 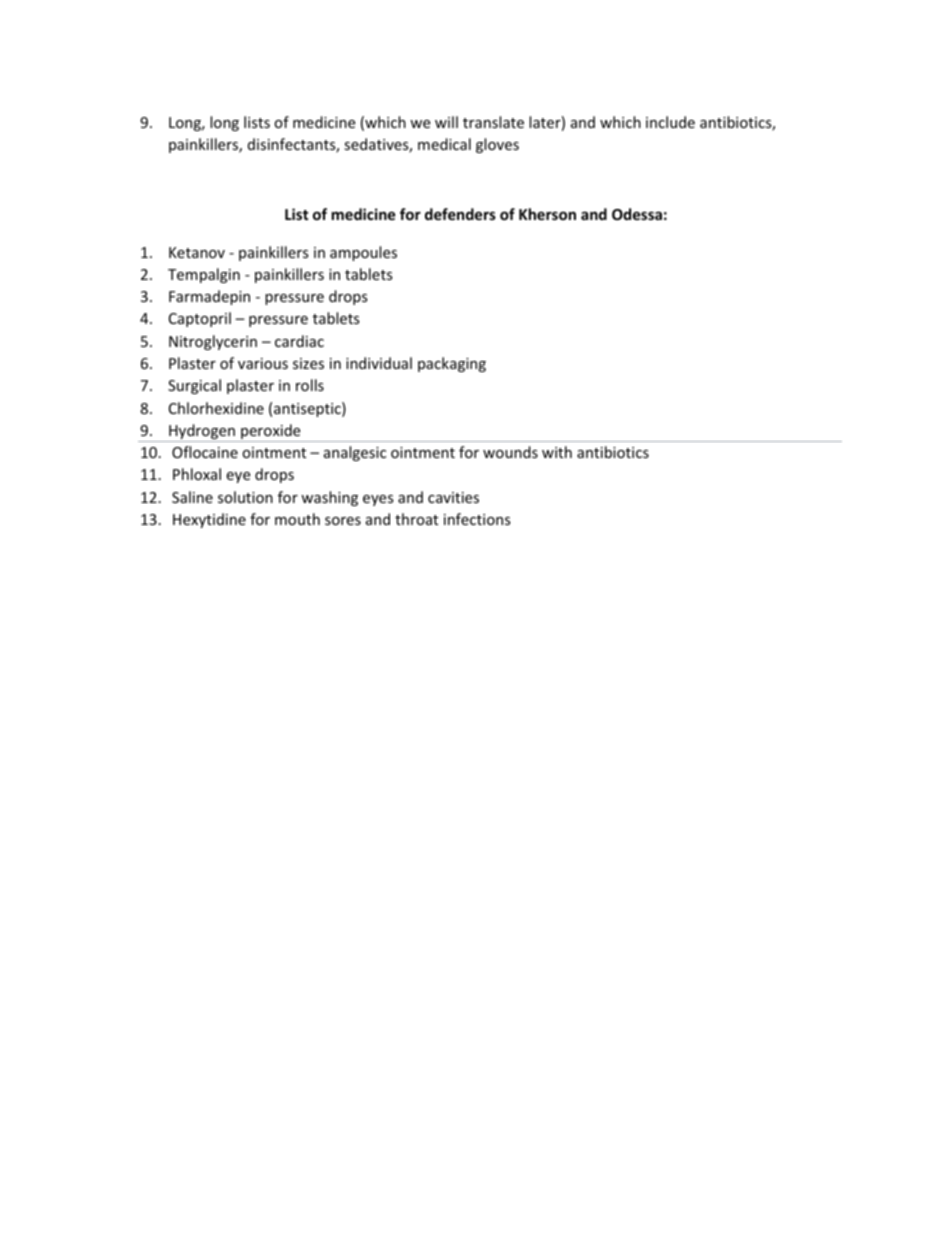 I want to click on wounds, so click(x=510, y=452).
